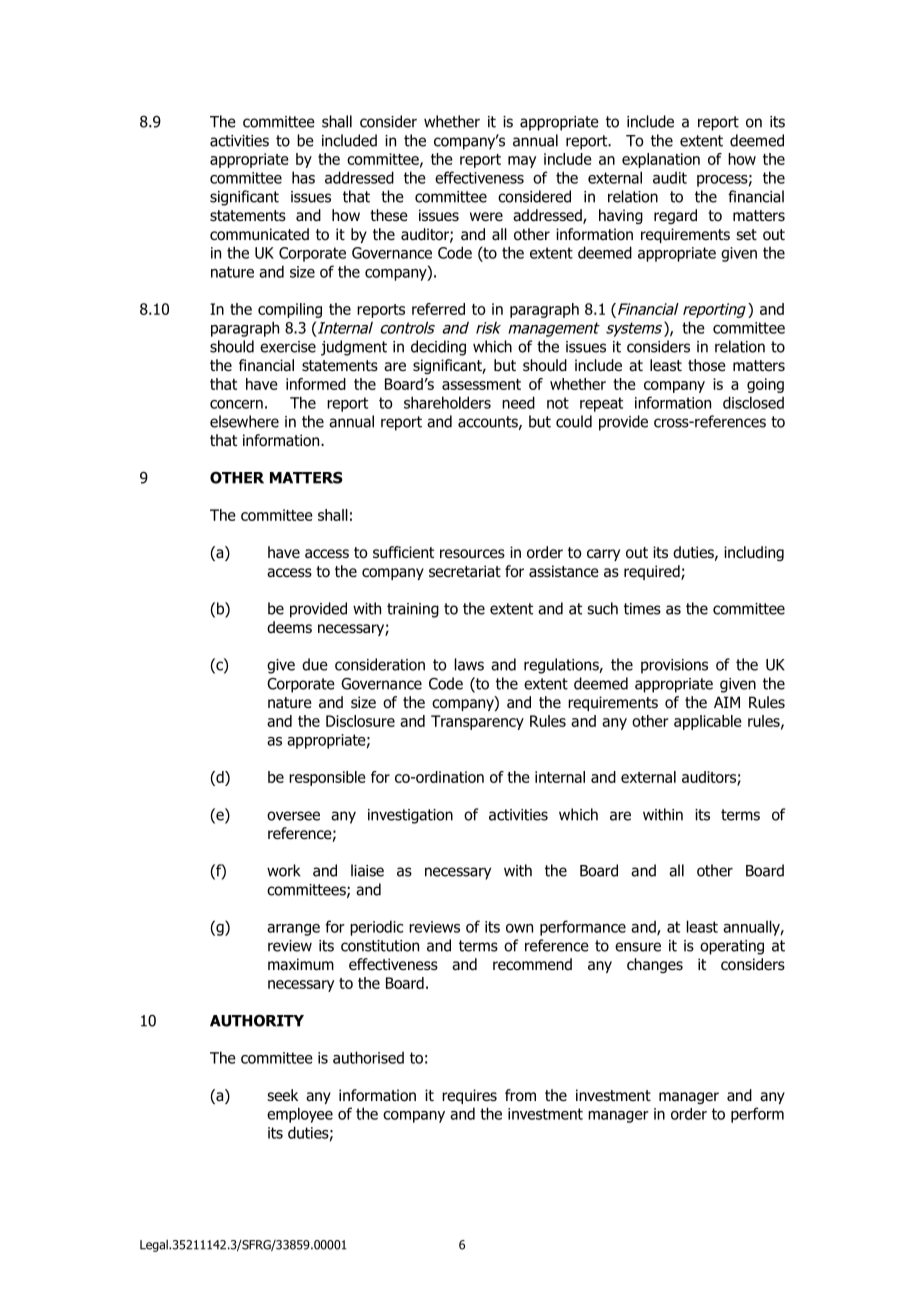  I want to click on resources, so click(472, 554).
